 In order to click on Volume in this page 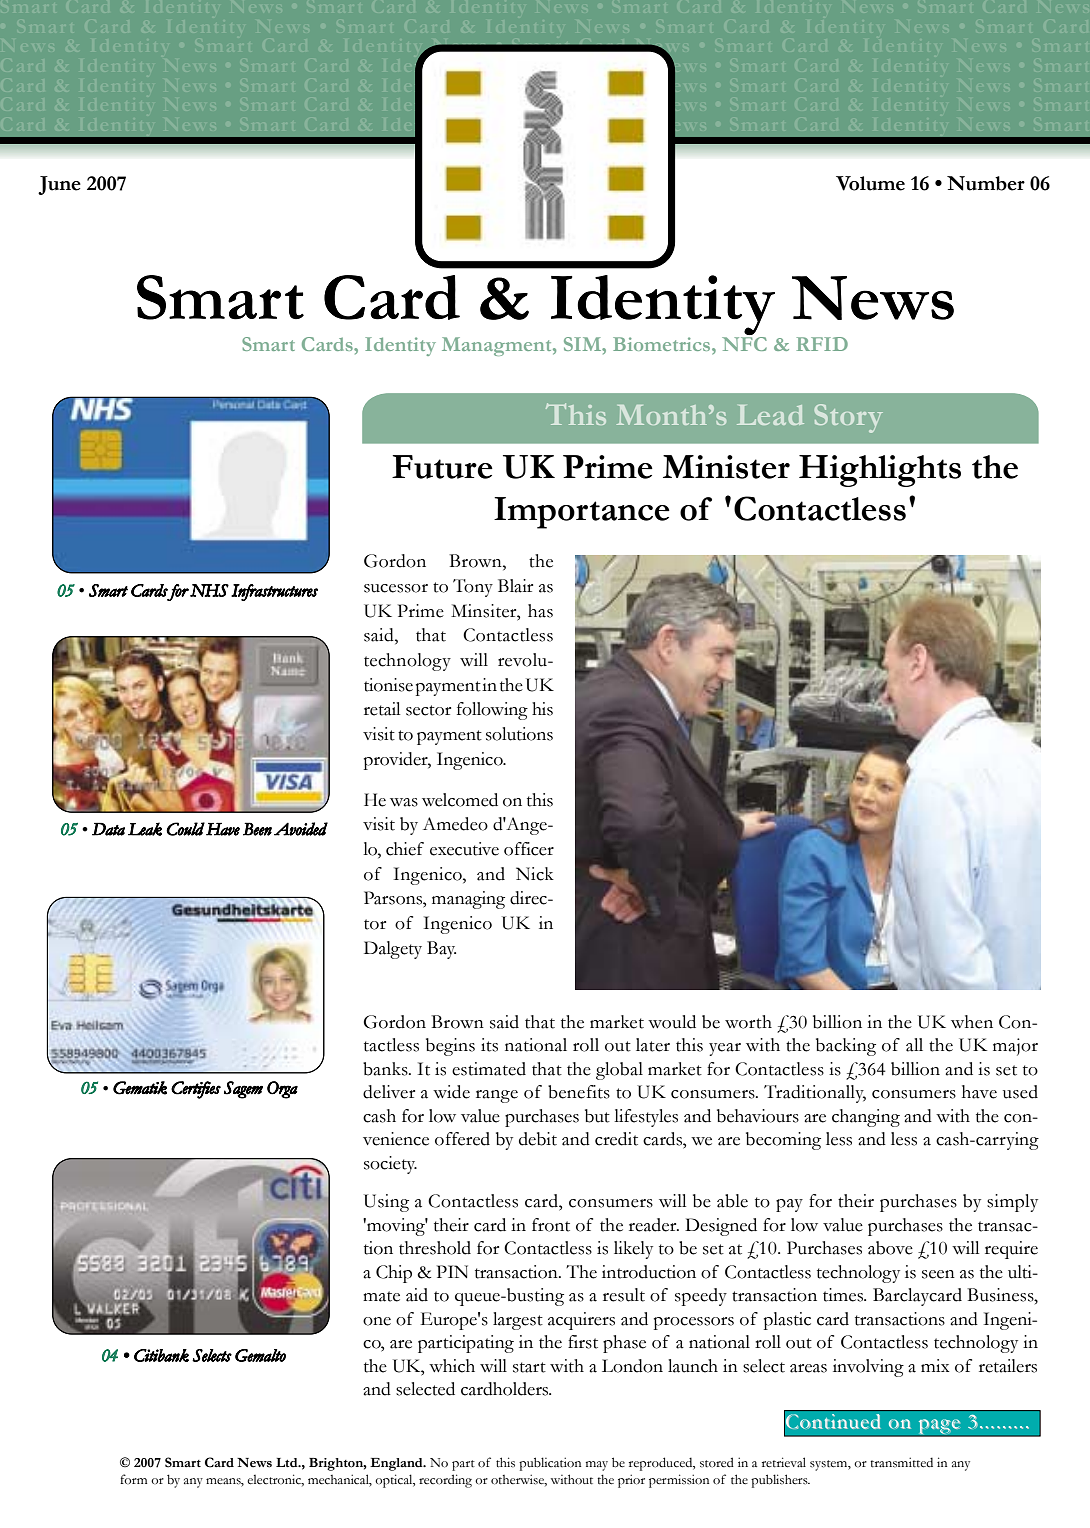, I will do `click(870, 183)`.
